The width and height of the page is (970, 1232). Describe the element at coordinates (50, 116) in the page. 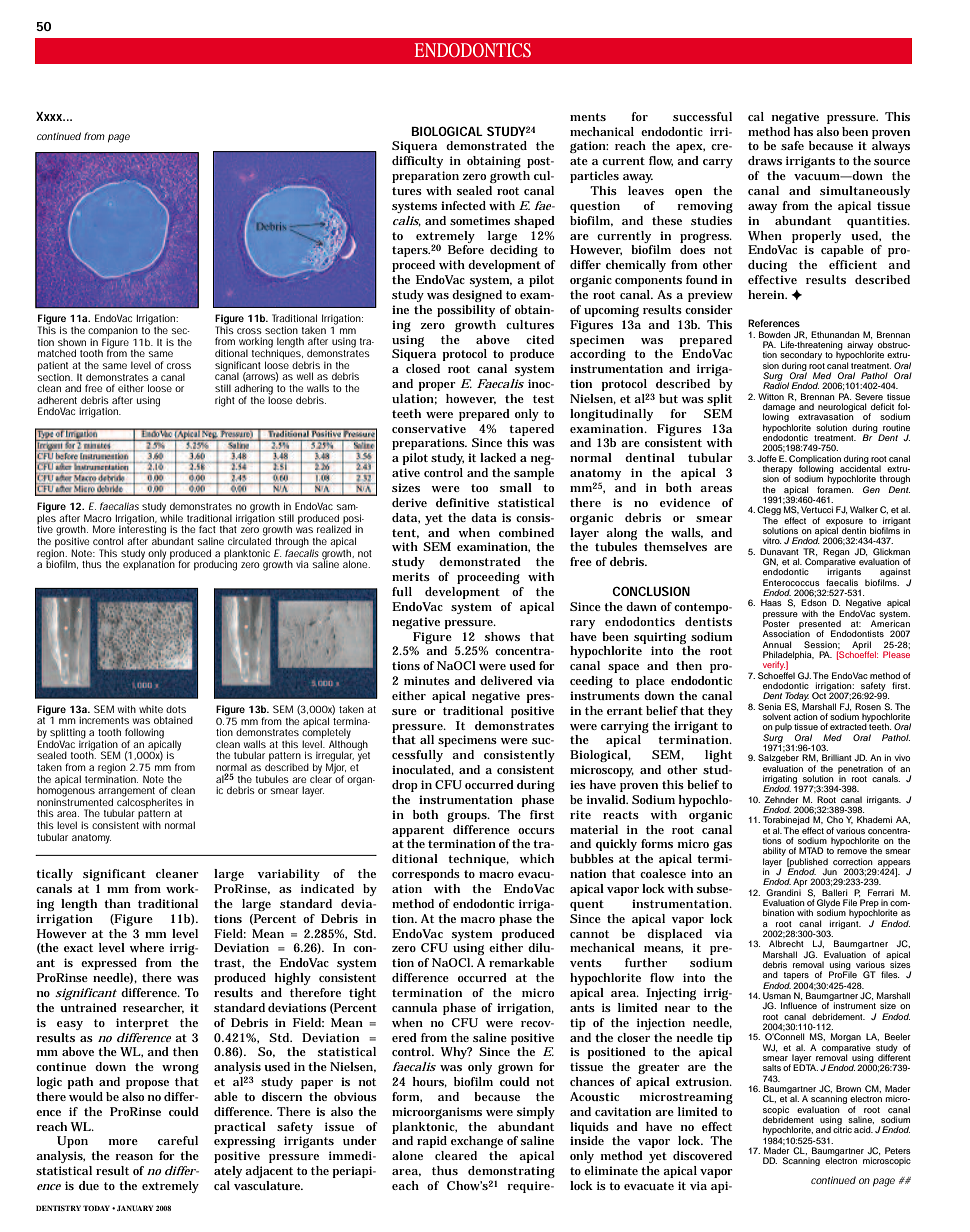

I see `Xxxx` at that location.
